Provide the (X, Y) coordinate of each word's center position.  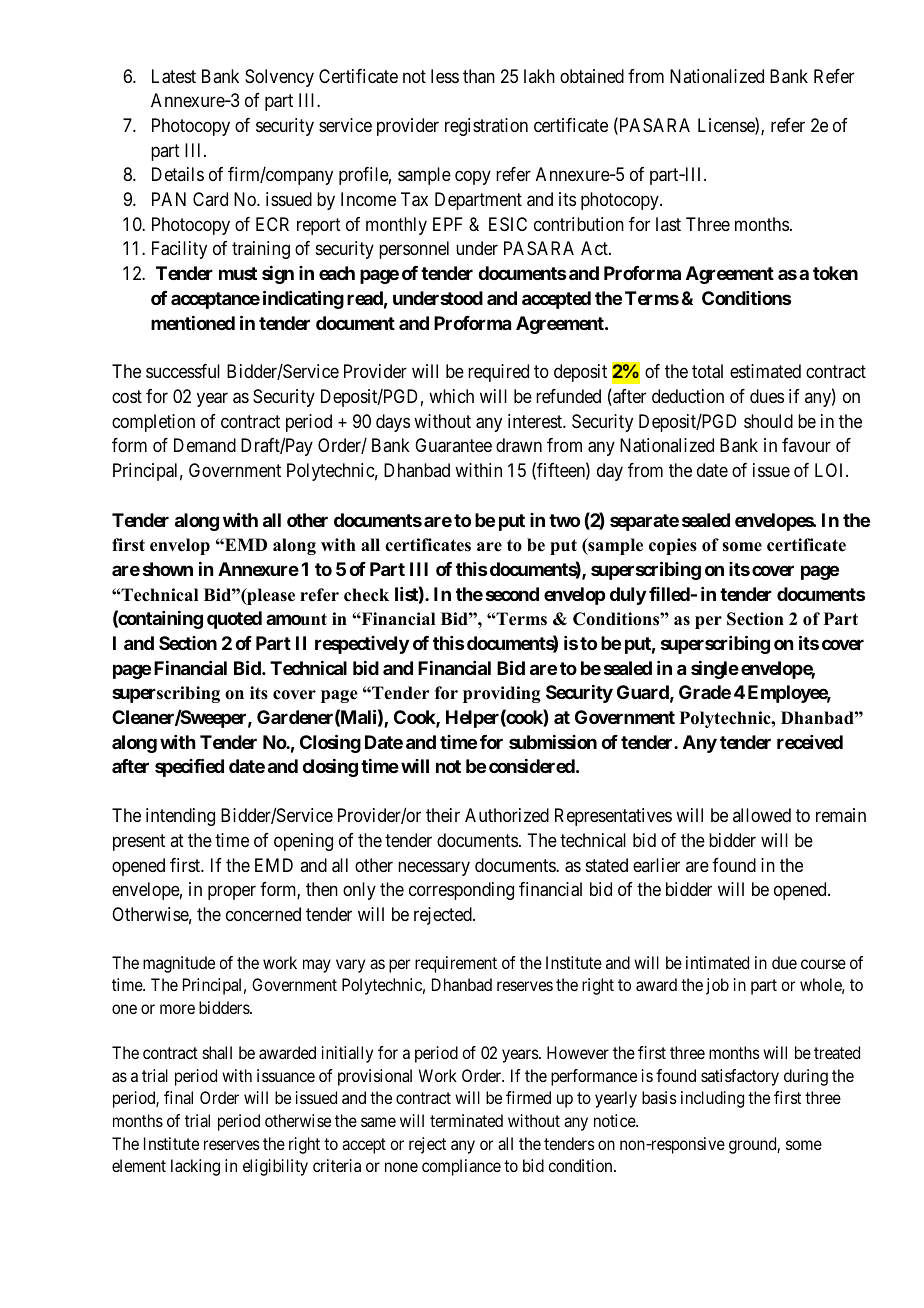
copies (673, 546)
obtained (592, 76)
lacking (195, 1167)
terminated (466, 1120)
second (512, 594)
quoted (234, 620)
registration (486, 127)
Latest (174, 76)
